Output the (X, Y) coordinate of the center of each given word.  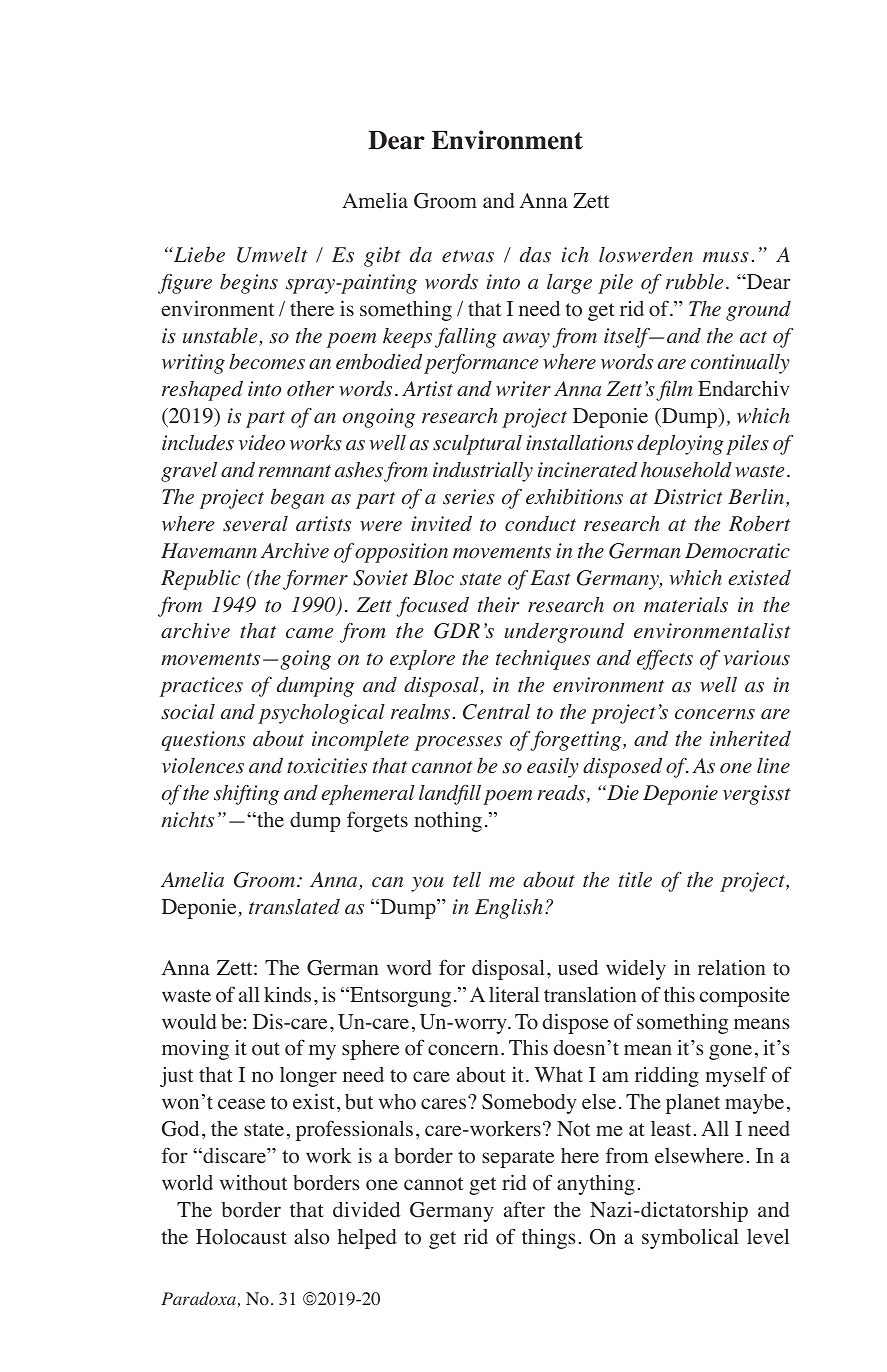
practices (201, 687)
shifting (246, 795)
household (686, 470)
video (262, 443)
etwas (468, 256)
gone (730, 1052)
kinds (287, 994)
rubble (694, 281)
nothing (448, 822)
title (635, 880)
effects (665, 660)
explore (422, 660)
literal (514, 994)
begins (249, 283)
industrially (483, 472)
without (254, 1183)
